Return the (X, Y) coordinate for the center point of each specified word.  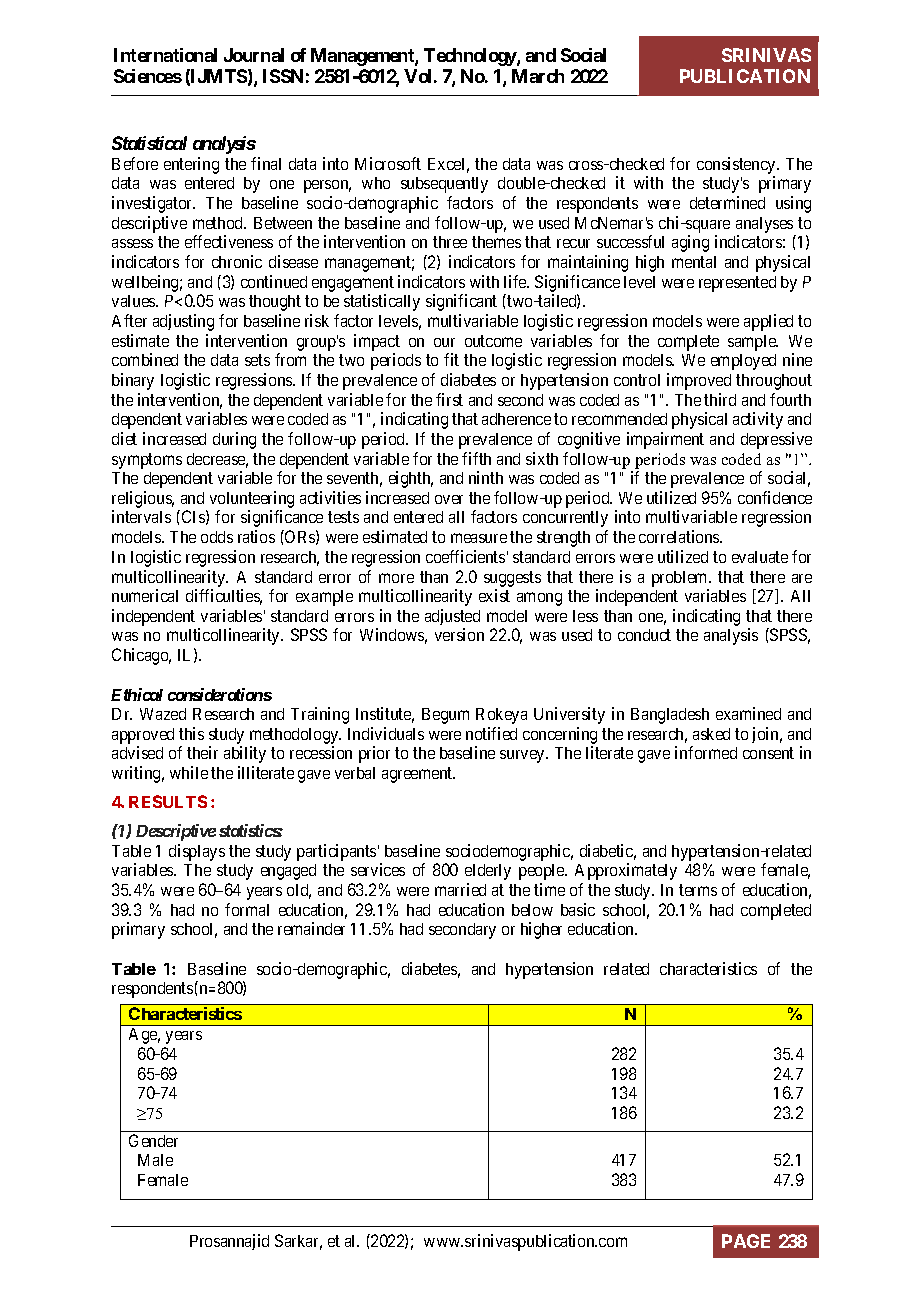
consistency (737, 165)
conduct (644, 635)
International (165, 55)
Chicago (141, 656)
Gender (153, 1140)
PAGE (746, 1241)
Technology (471, 57)
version (459, 634)
